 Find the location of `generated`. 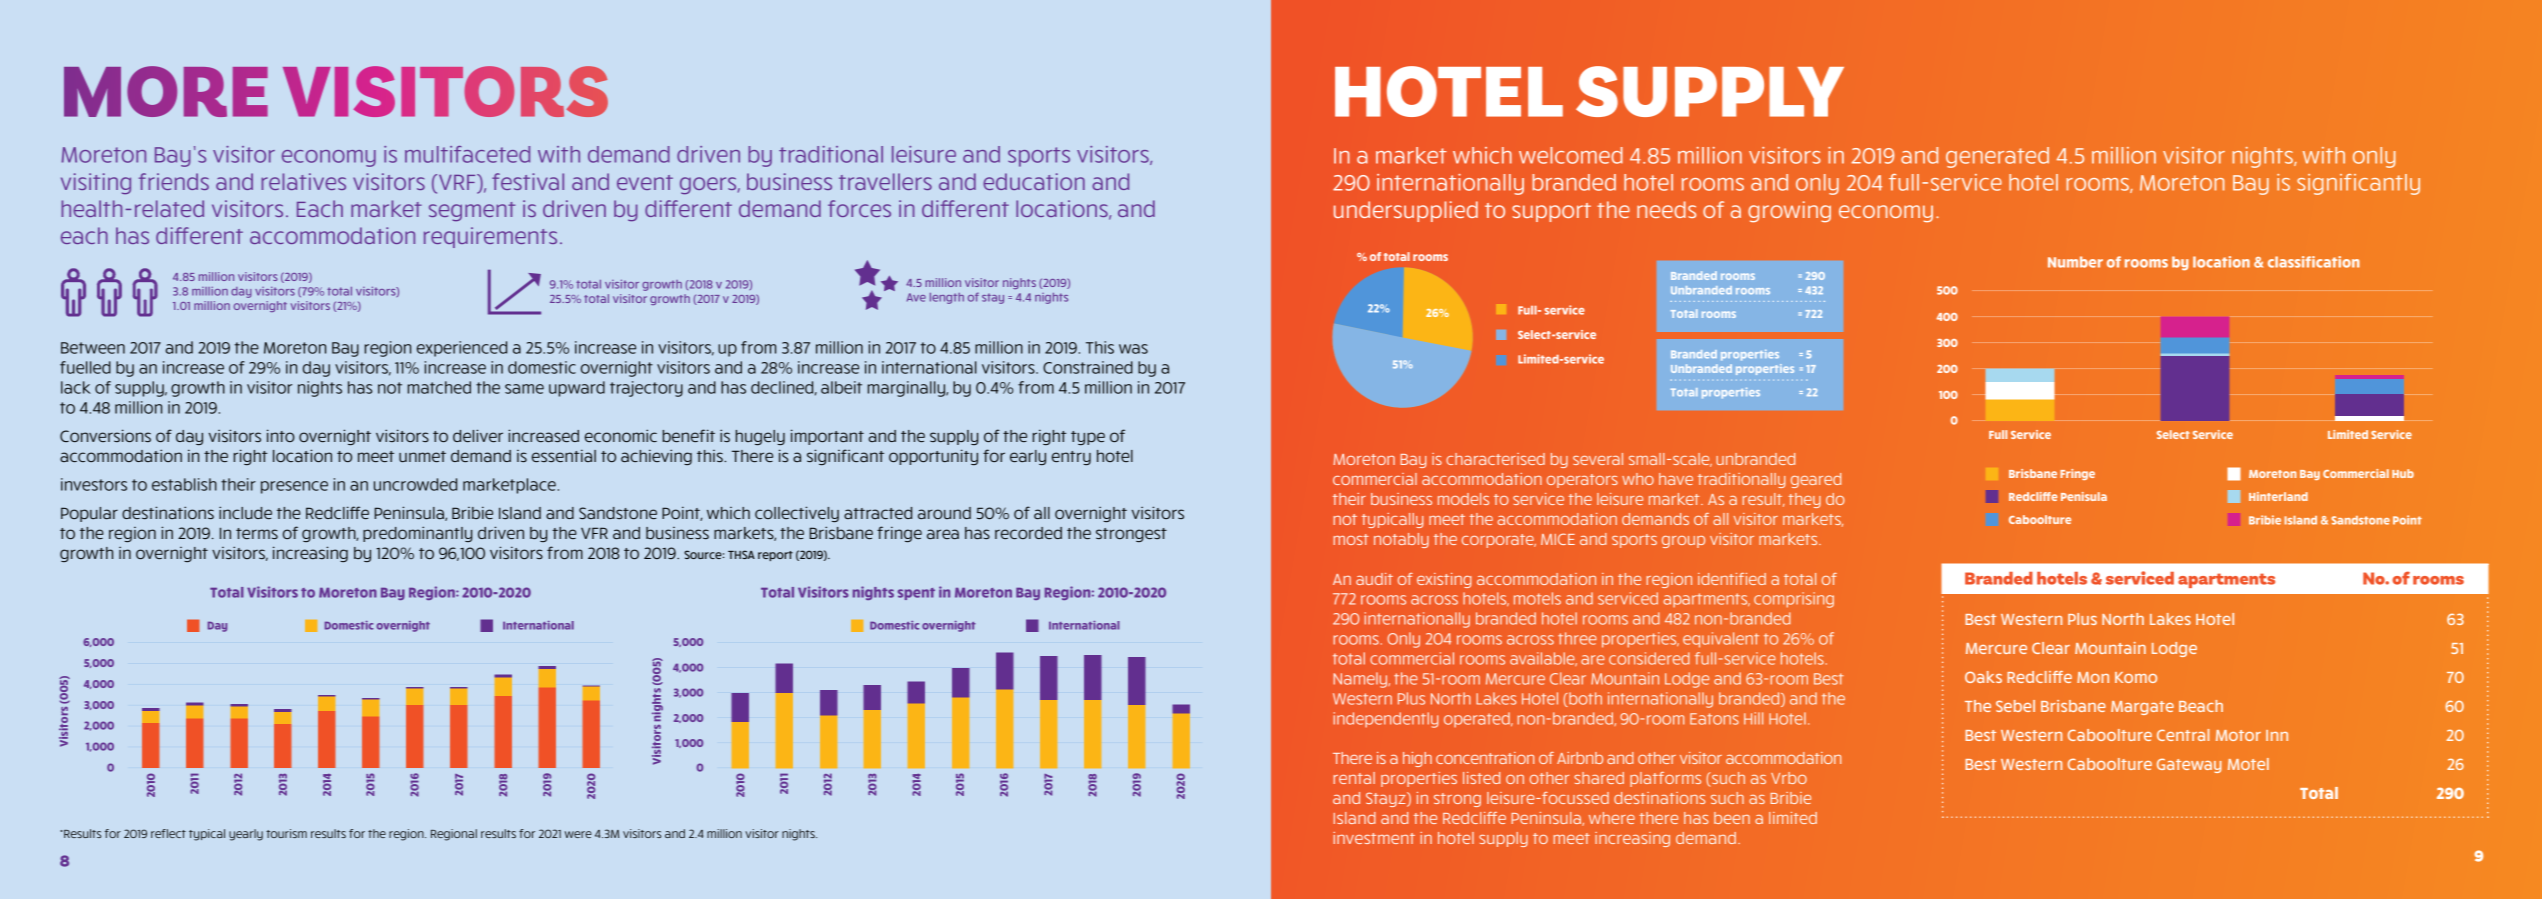

generated is located at coordinates (1997, 157).
